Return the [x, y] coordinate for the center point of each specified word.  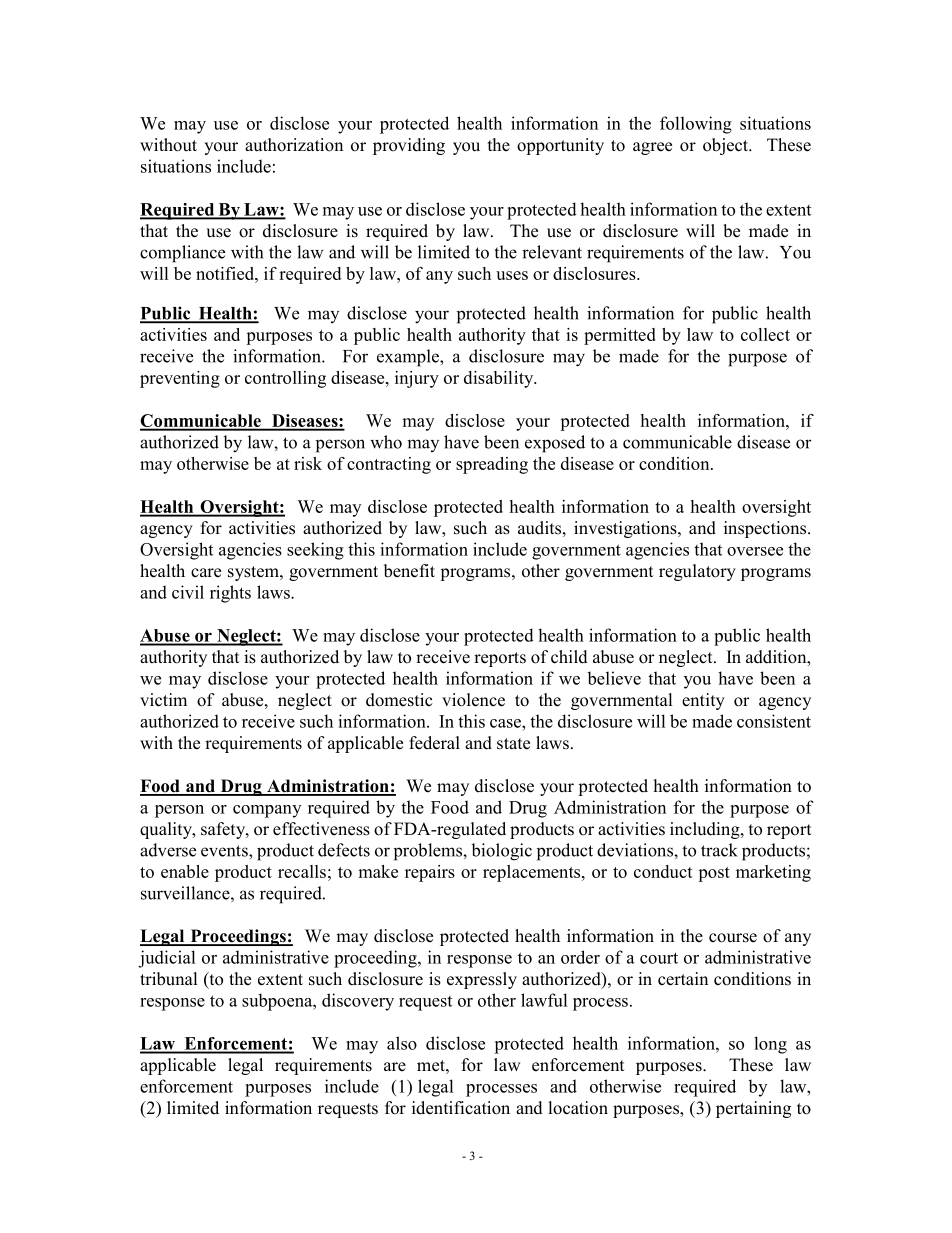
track [719, 850]
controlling [285, 379]
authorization [294, 145]
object [727, 146]
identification [461, 1108]
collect [765, 334]
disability [500, 379]
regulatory [697, 572]
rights [230, 594]
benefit [409, 571]
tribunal [168, 979]
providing [409, 146]
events [225, 851]
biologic [501, 852]
